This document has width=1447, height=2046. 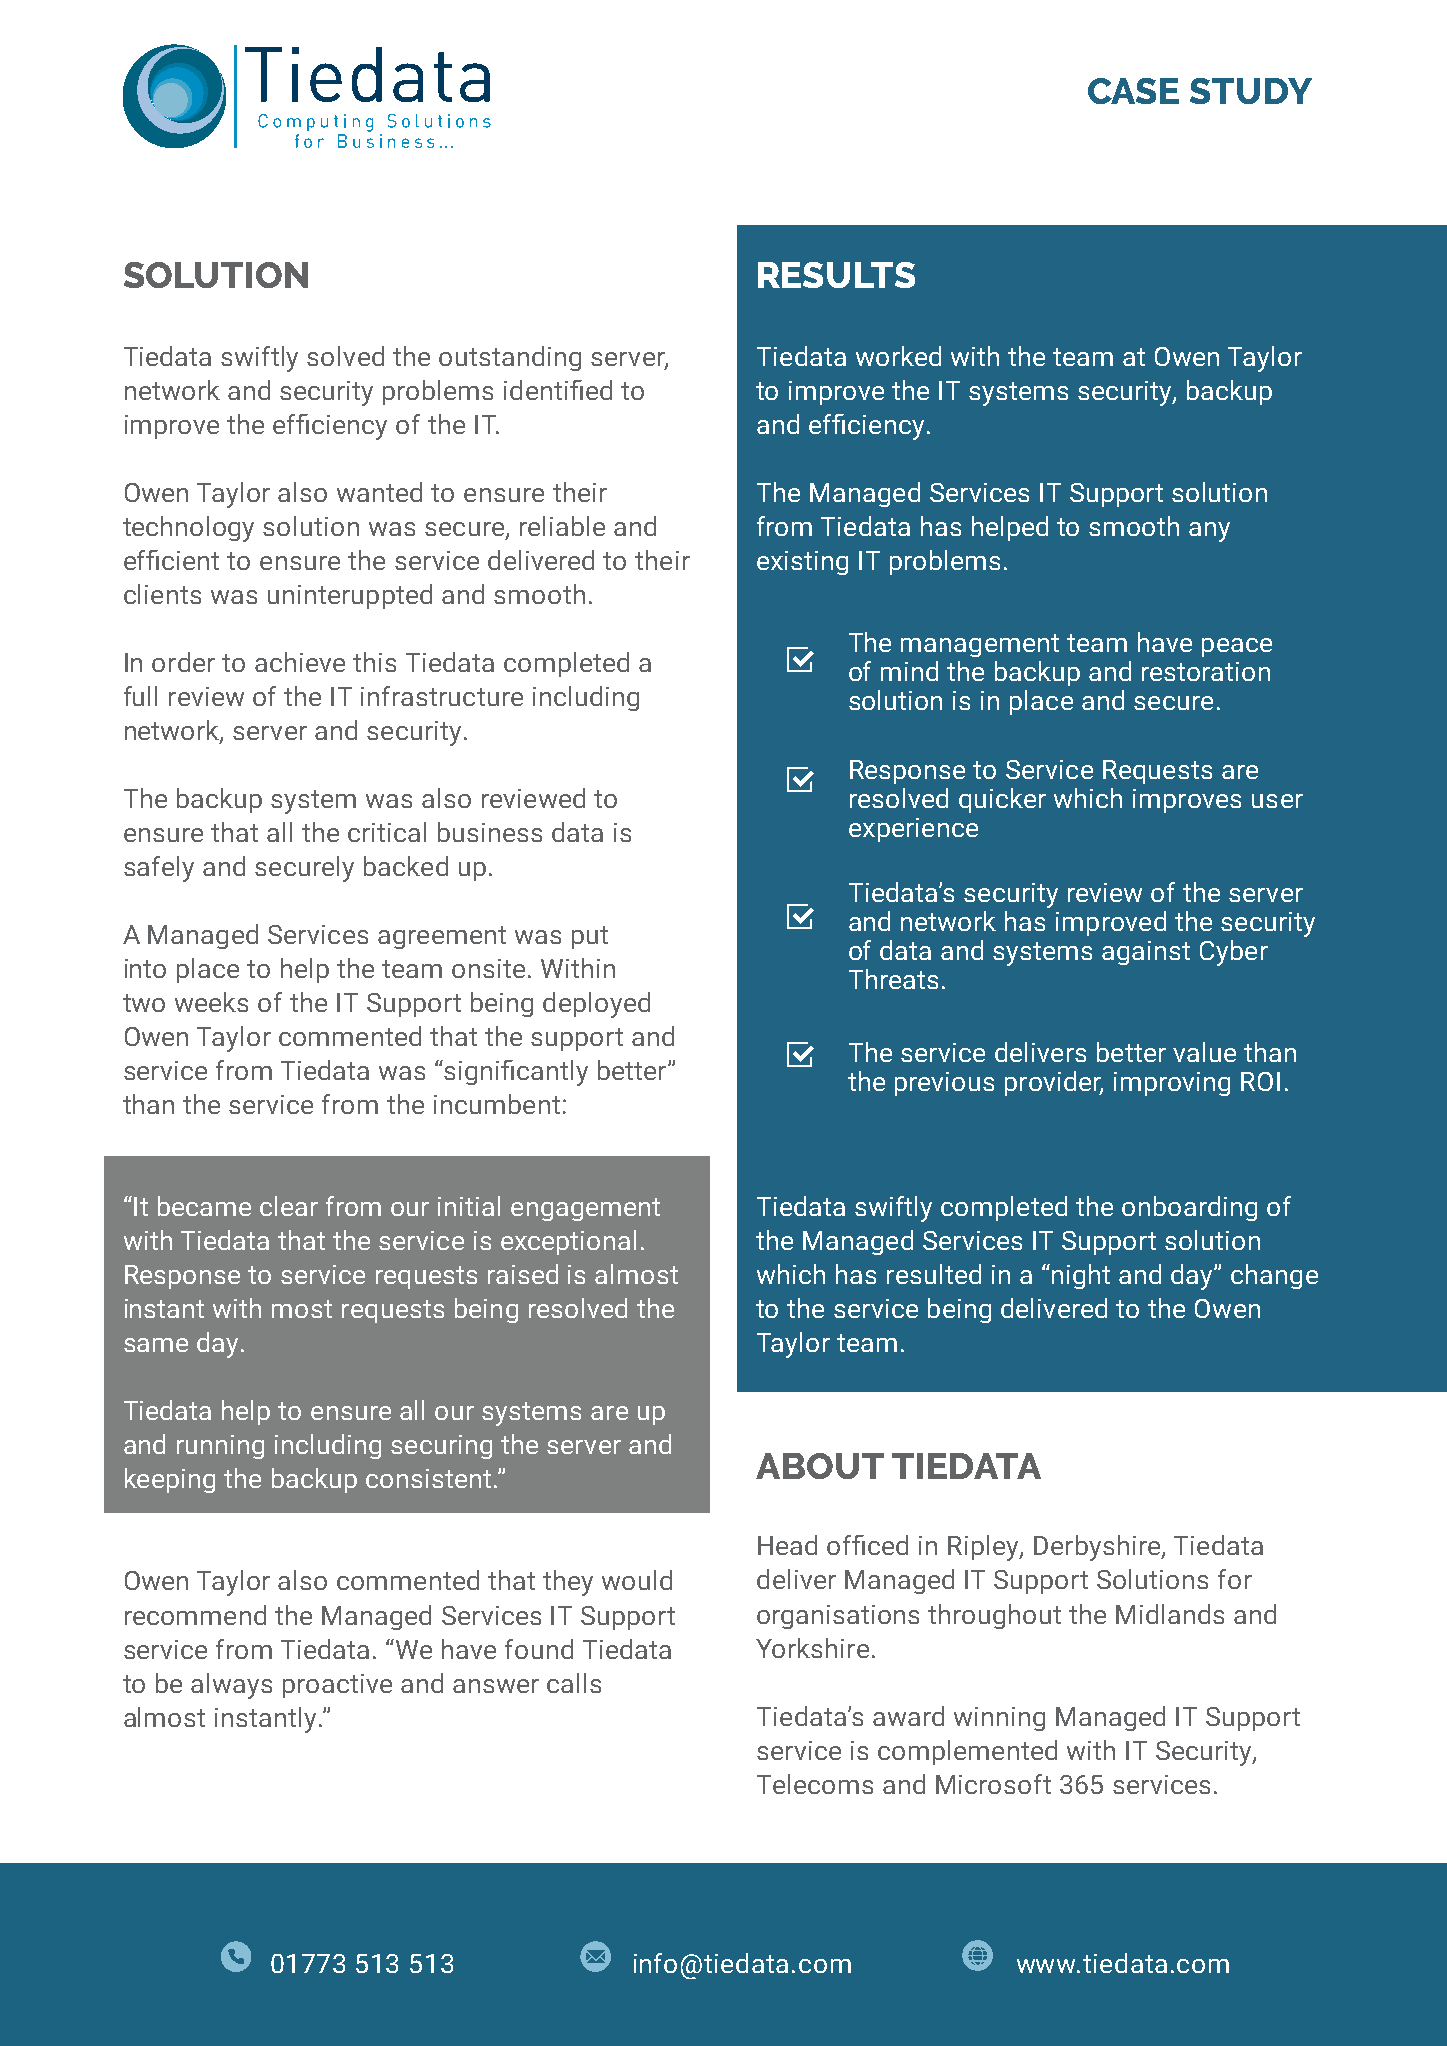 I want to click on put, so click(x=590, y=937).
